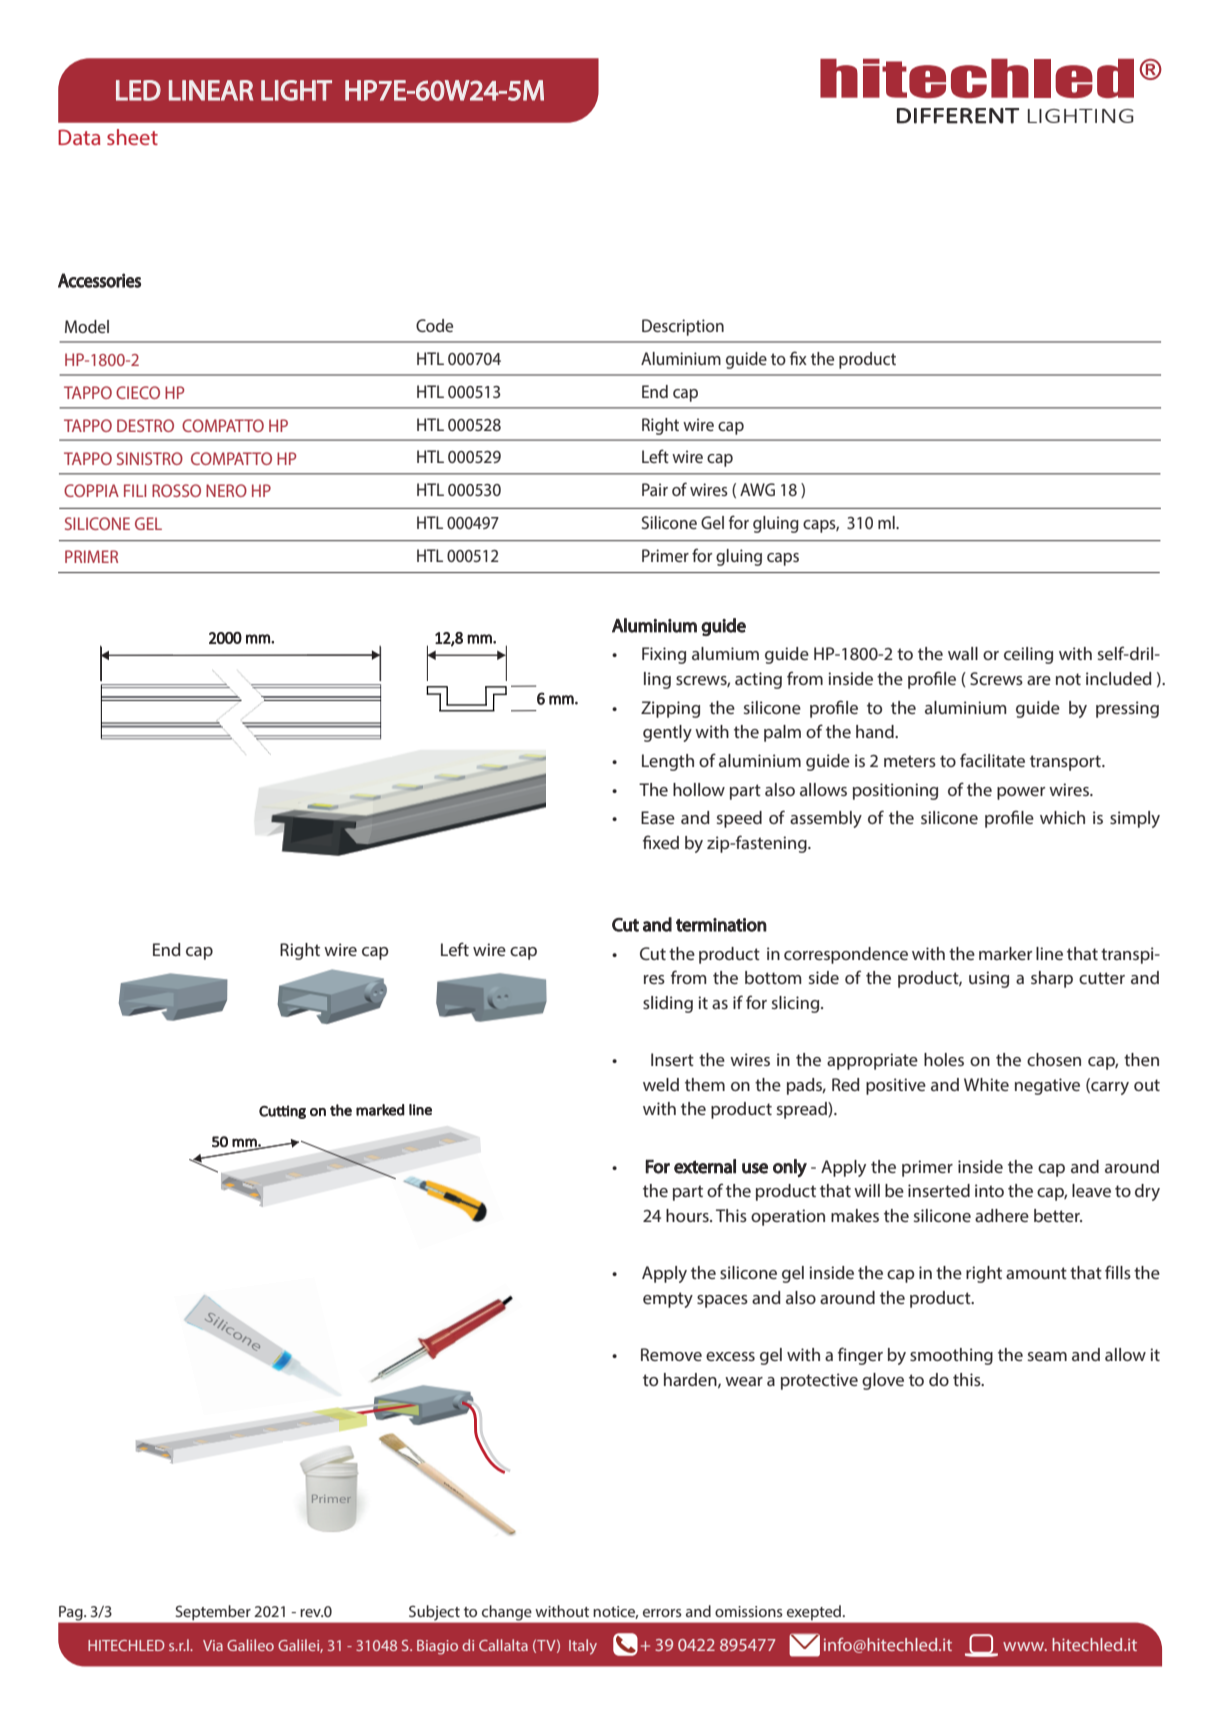 This screenshot has height=1725, width=1220. I want to click on sheet, so click(132, 137).
